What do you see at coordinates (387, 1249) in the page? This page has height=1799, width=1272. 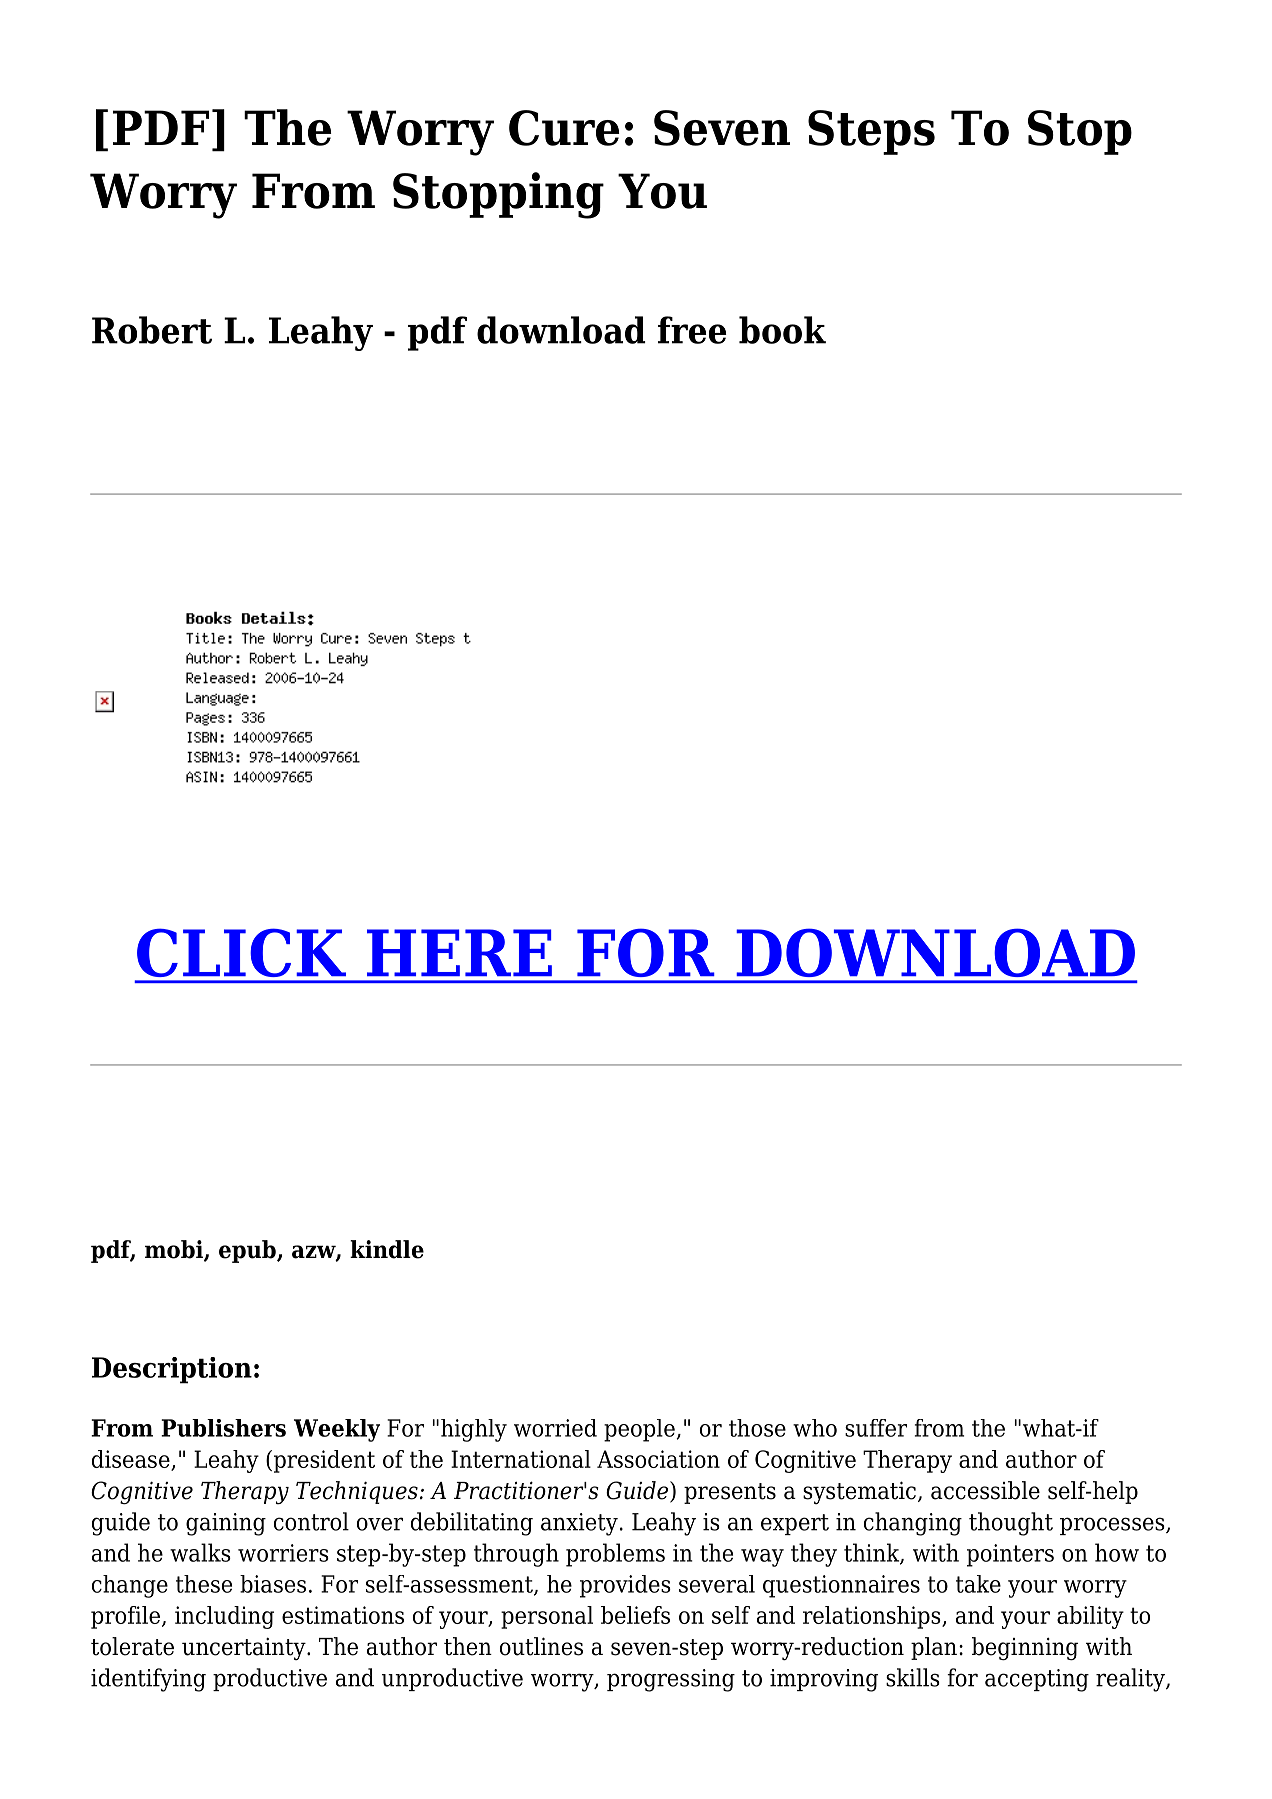 I see `kindle` at bounding box center [387, 1249].
